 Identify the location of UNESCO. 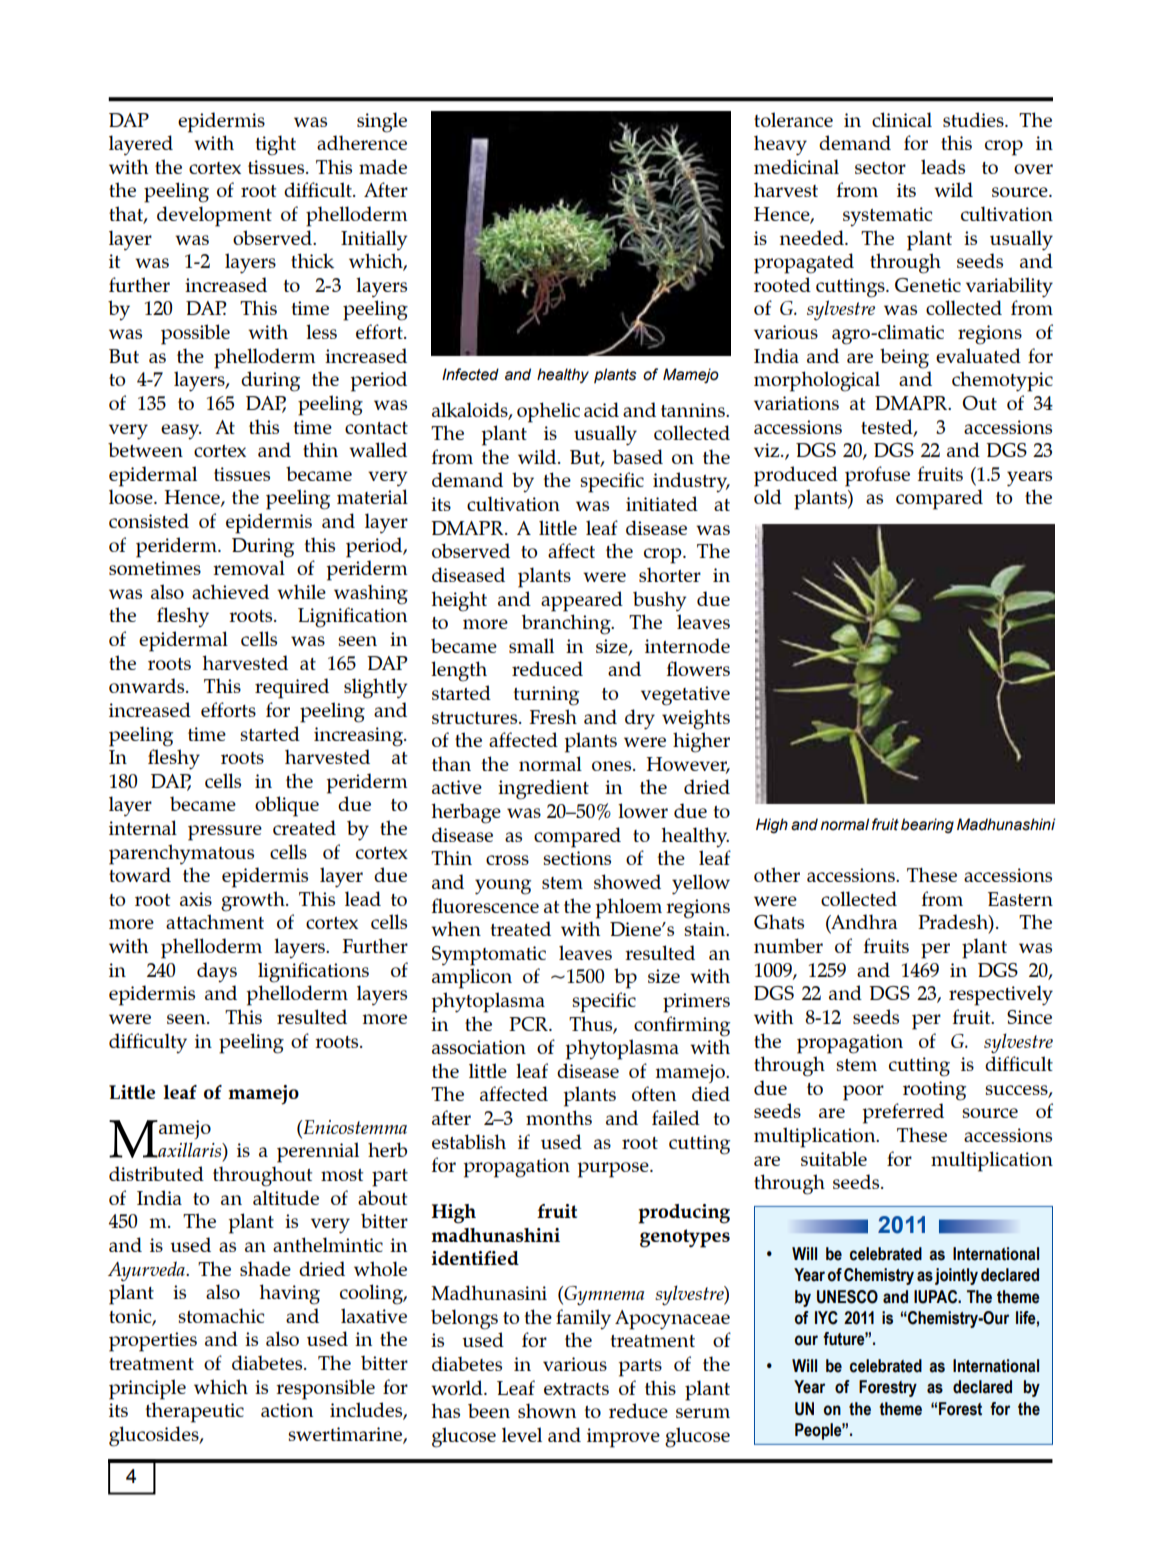
(847, 1297).
